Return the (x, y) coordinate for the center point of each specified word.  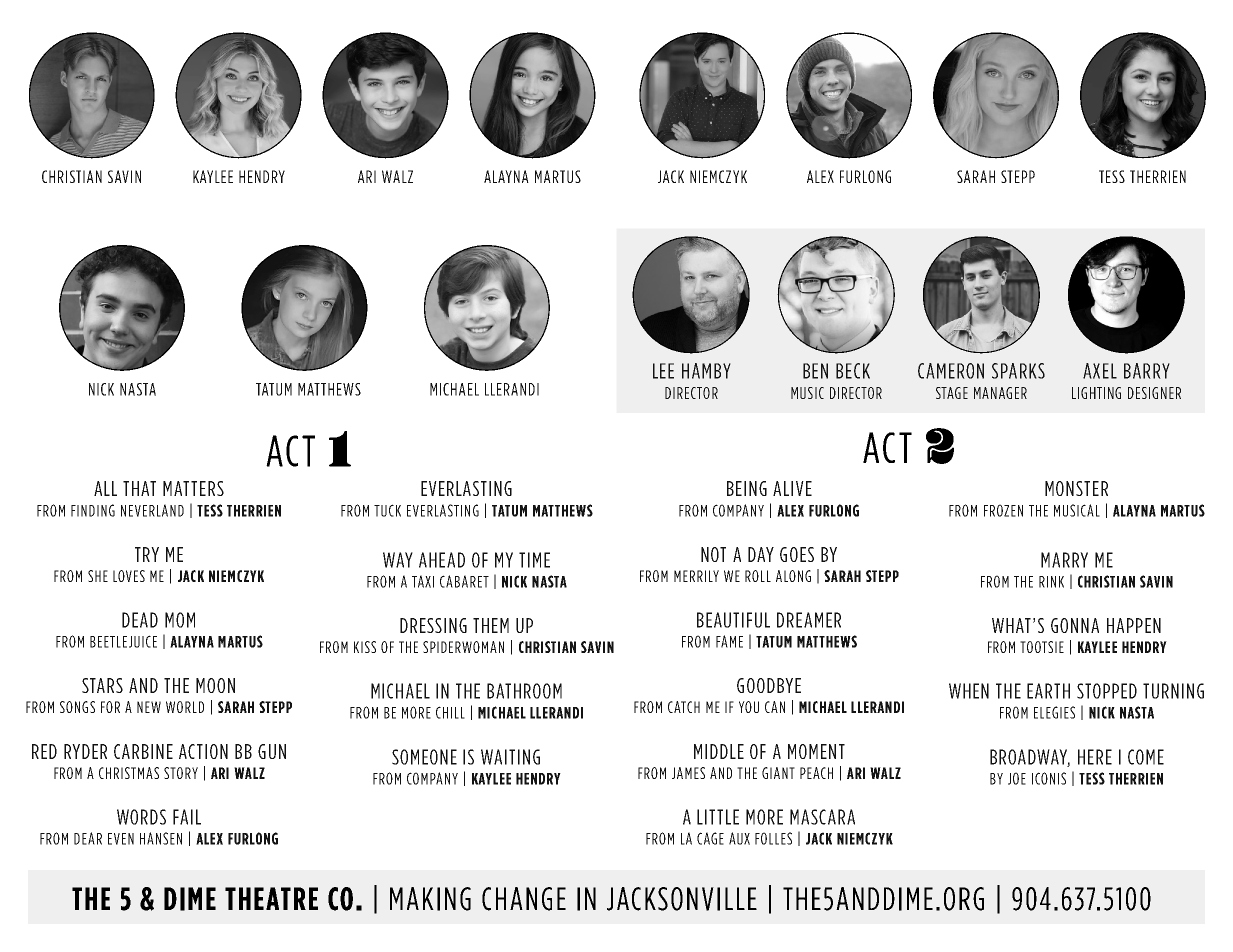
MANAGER (1000, 393)
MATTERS (193, 488)
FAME (729, 641)
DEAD (140, 620)
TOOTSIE (1042, 647)
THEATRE (271, 898)
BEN (815, 371)
